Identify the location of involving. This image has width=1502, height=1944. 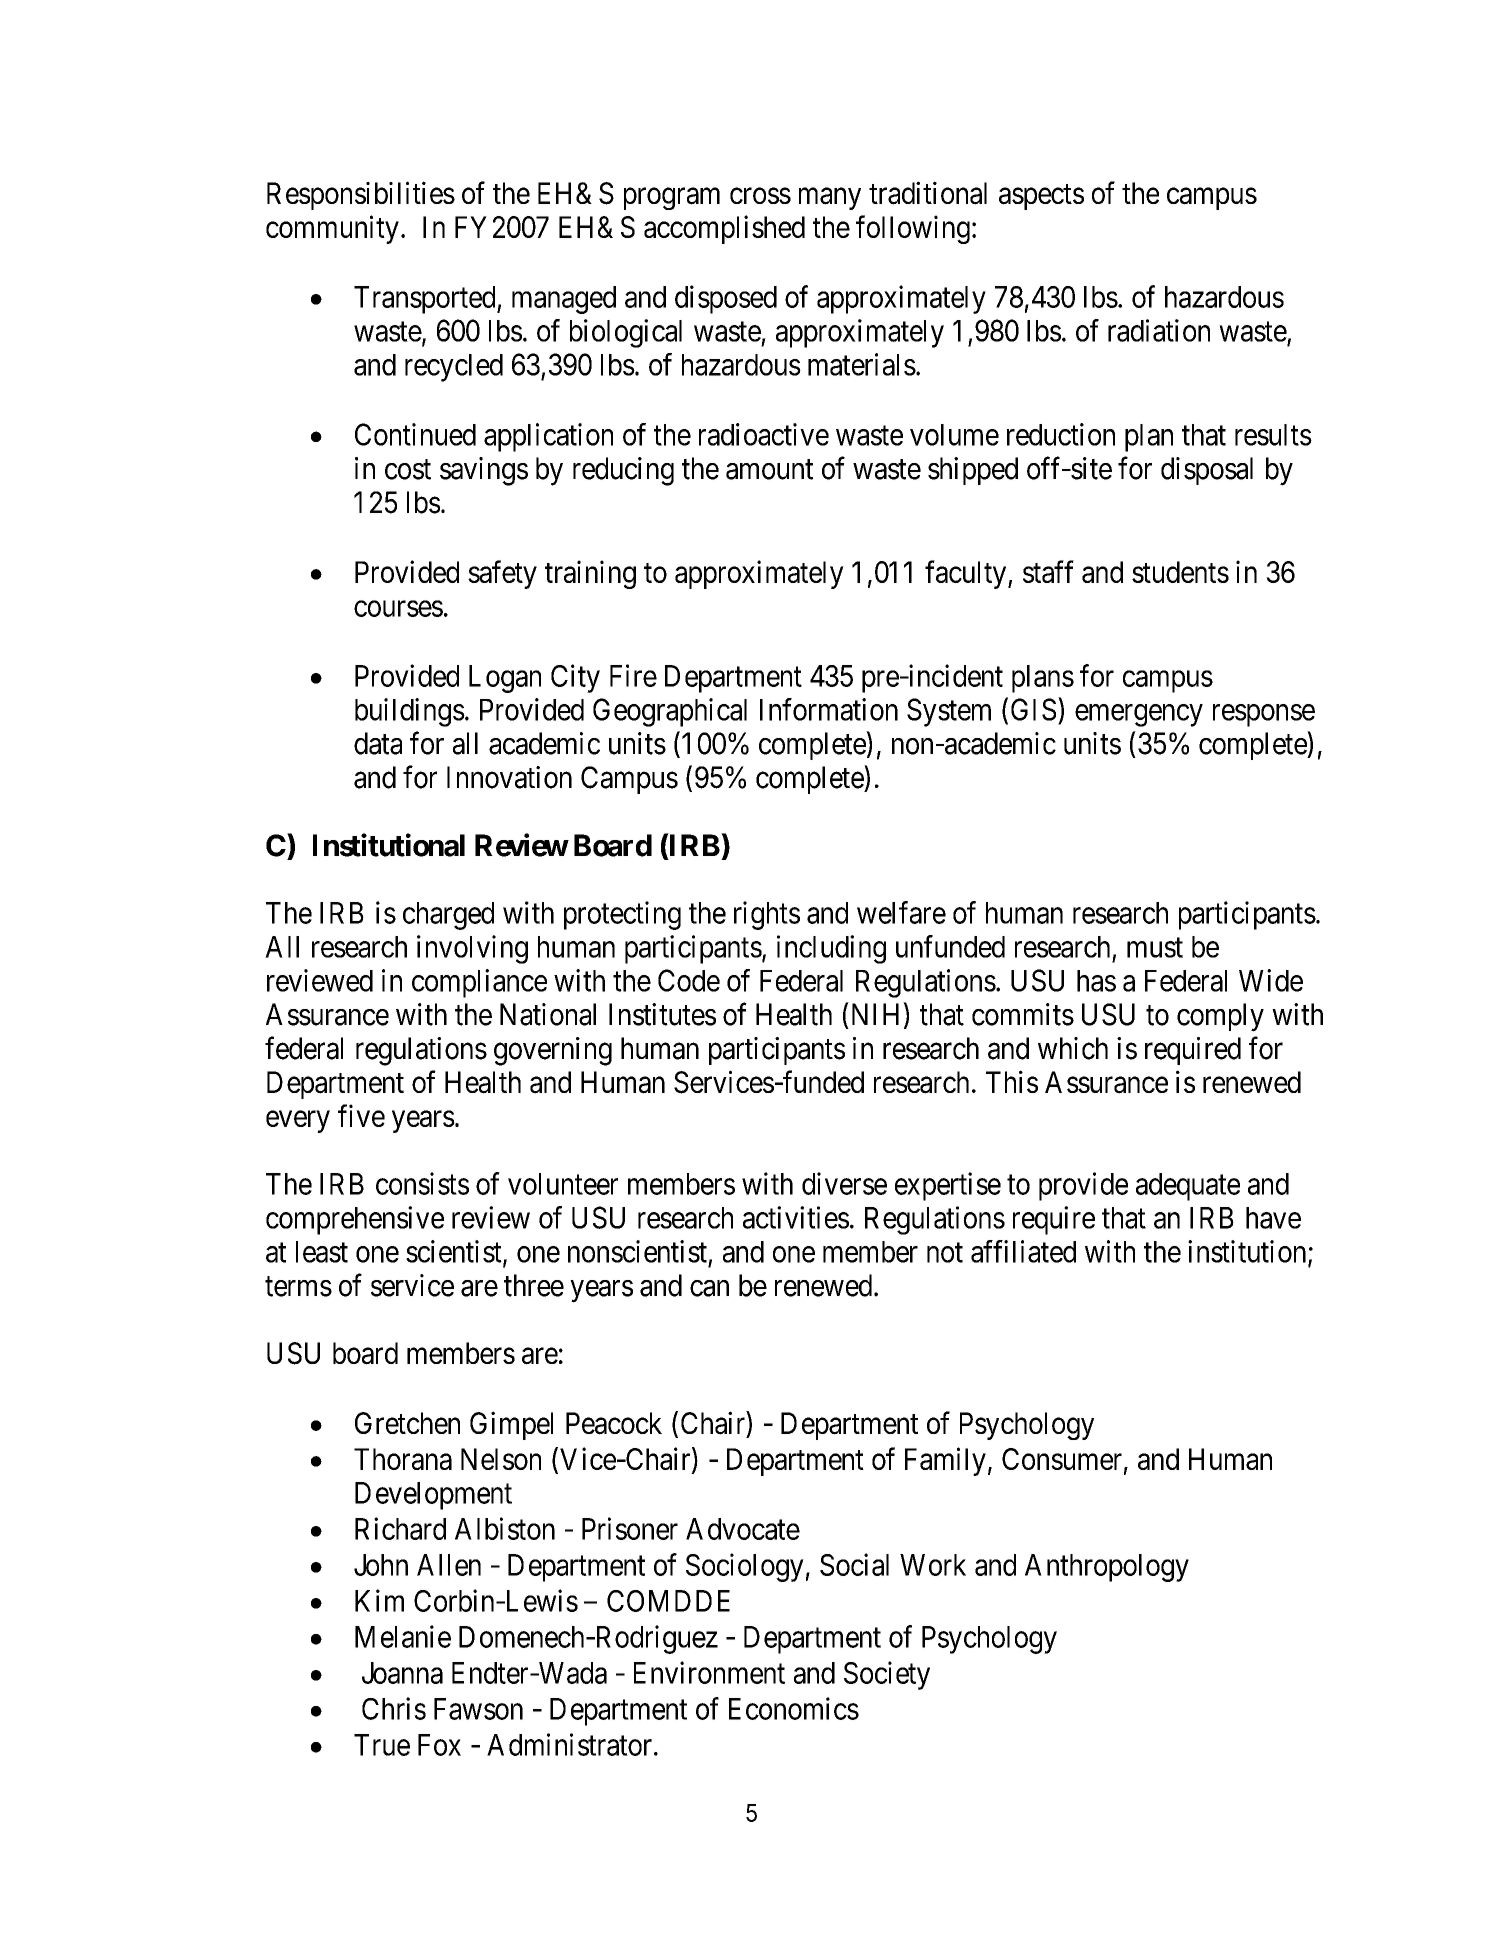
(472, 949).
